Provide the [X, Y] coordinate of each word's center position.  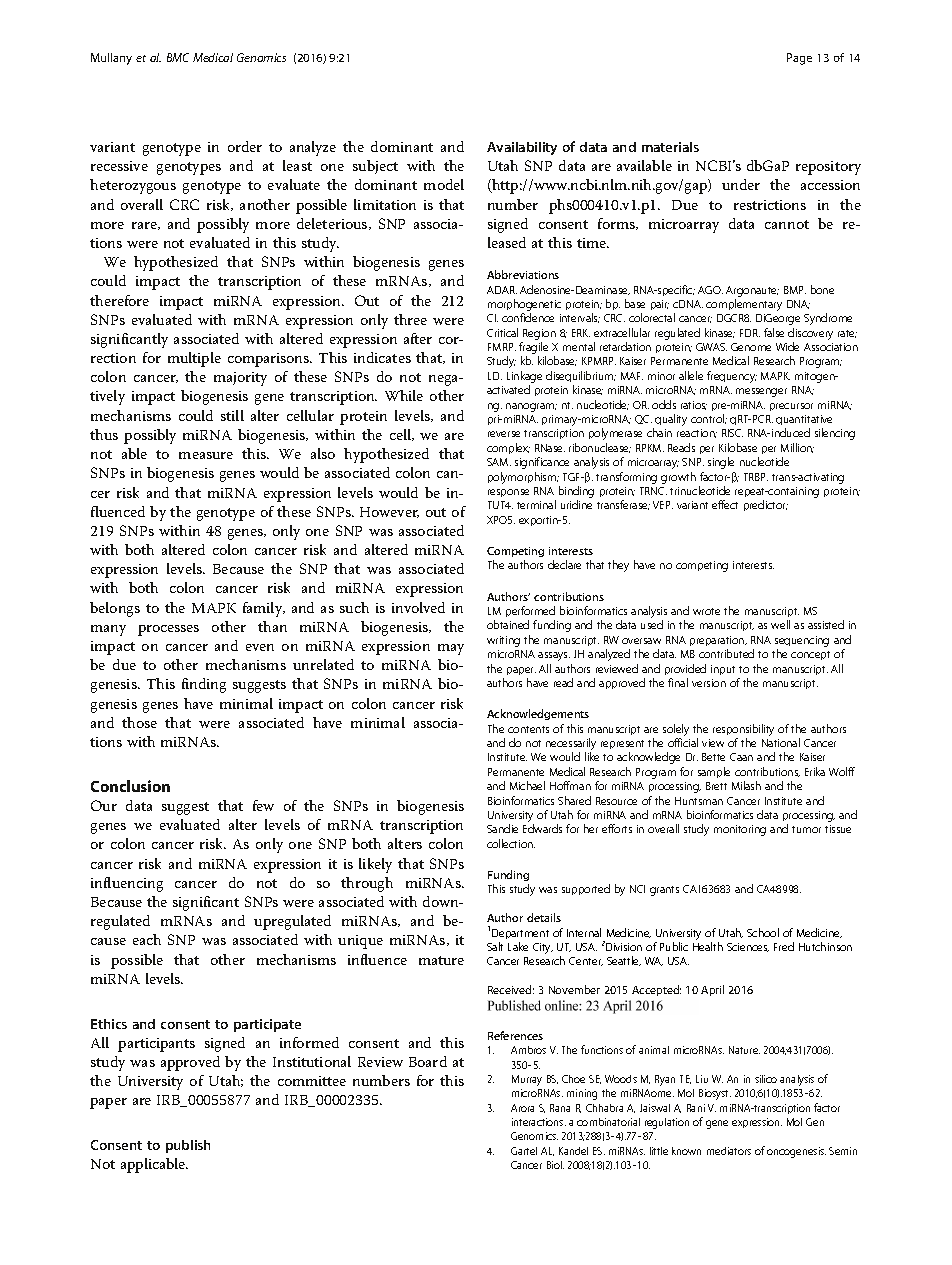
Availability [522, 148]
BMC [178, 57]
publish [188, 1146]
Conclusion [130, 786]
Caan [741, 757]
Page [799, 59]
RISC [732, 433]
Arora [522, 1108]
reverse [504, 434]
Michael [527, 785]
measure [206, 455]
